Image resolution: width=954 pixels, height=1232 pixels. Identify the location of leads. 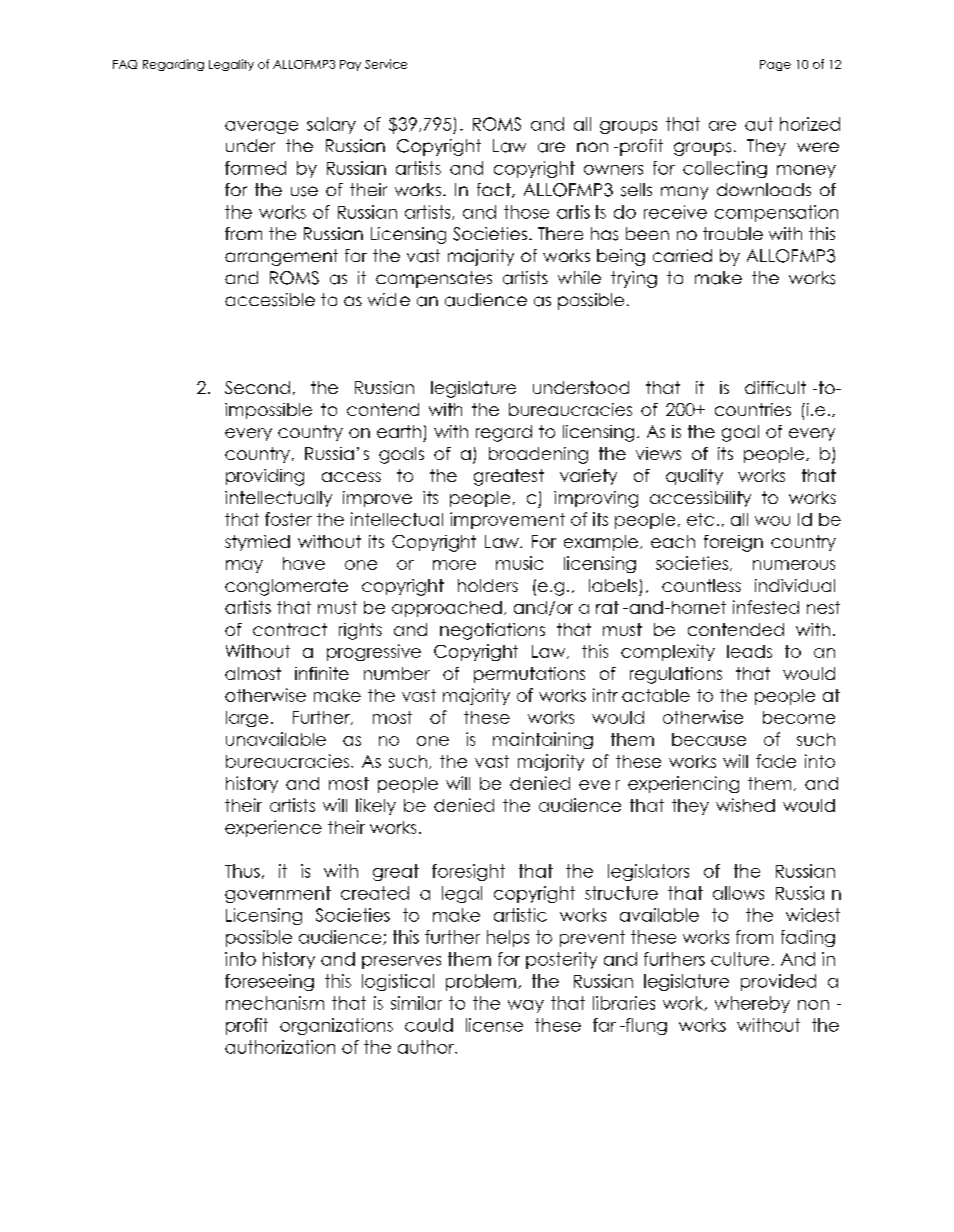
(749, 651).
